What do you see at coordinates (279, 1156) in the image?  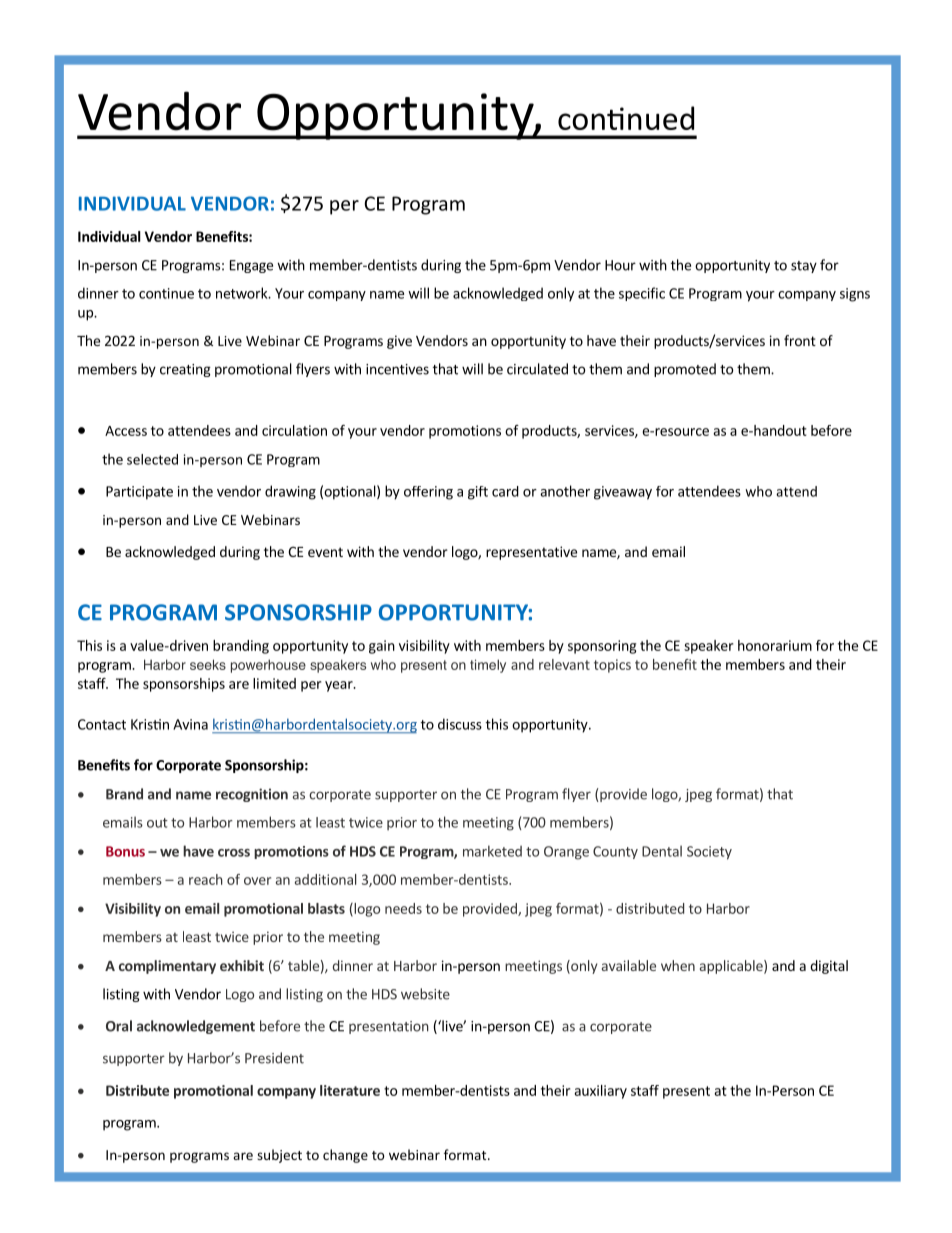 I see `subject` at bounding box center [279, 1156].
